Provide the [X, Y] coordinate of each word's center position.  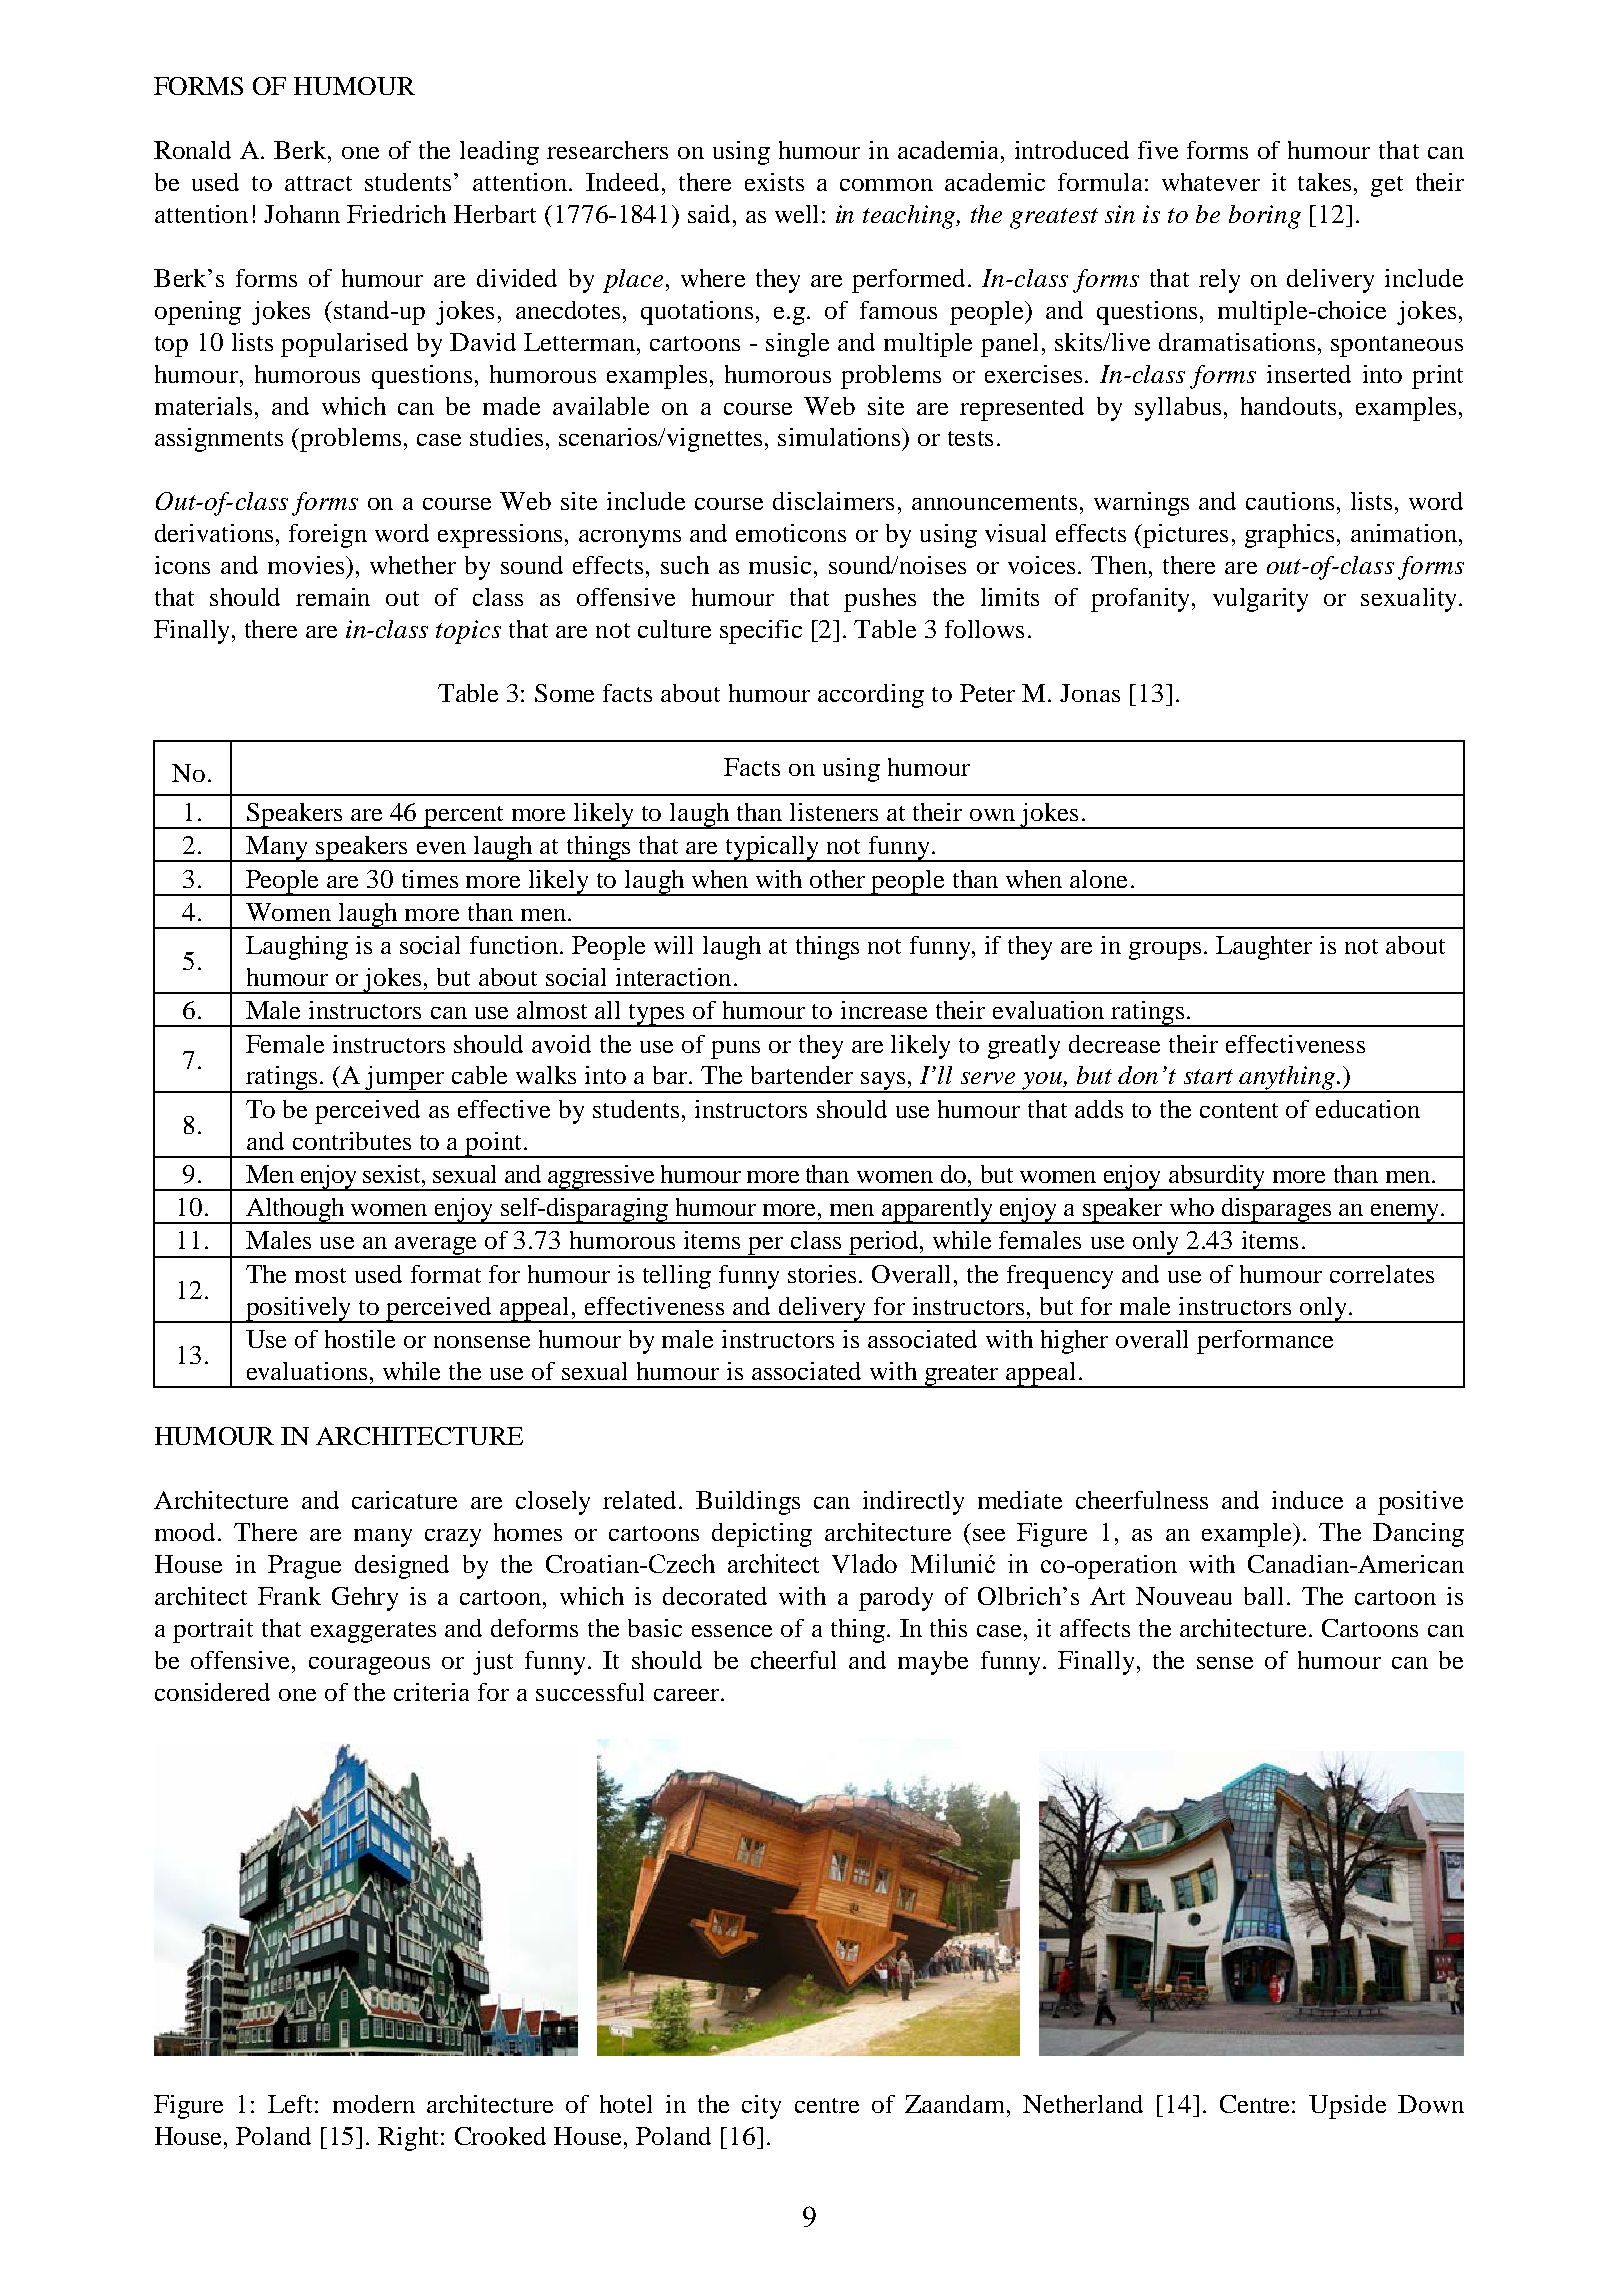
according [871, 696]
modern [374, 2104]
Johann [302, 214]
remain [333, 597]
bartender [802, 1075]
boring [1265, 217]
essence [732, 1631]
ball [1263, 1596]
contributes [352, 1141]
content [1239, 1110]
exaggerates [373, 1632]
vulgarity [1260, 600]
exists [774, 182]
